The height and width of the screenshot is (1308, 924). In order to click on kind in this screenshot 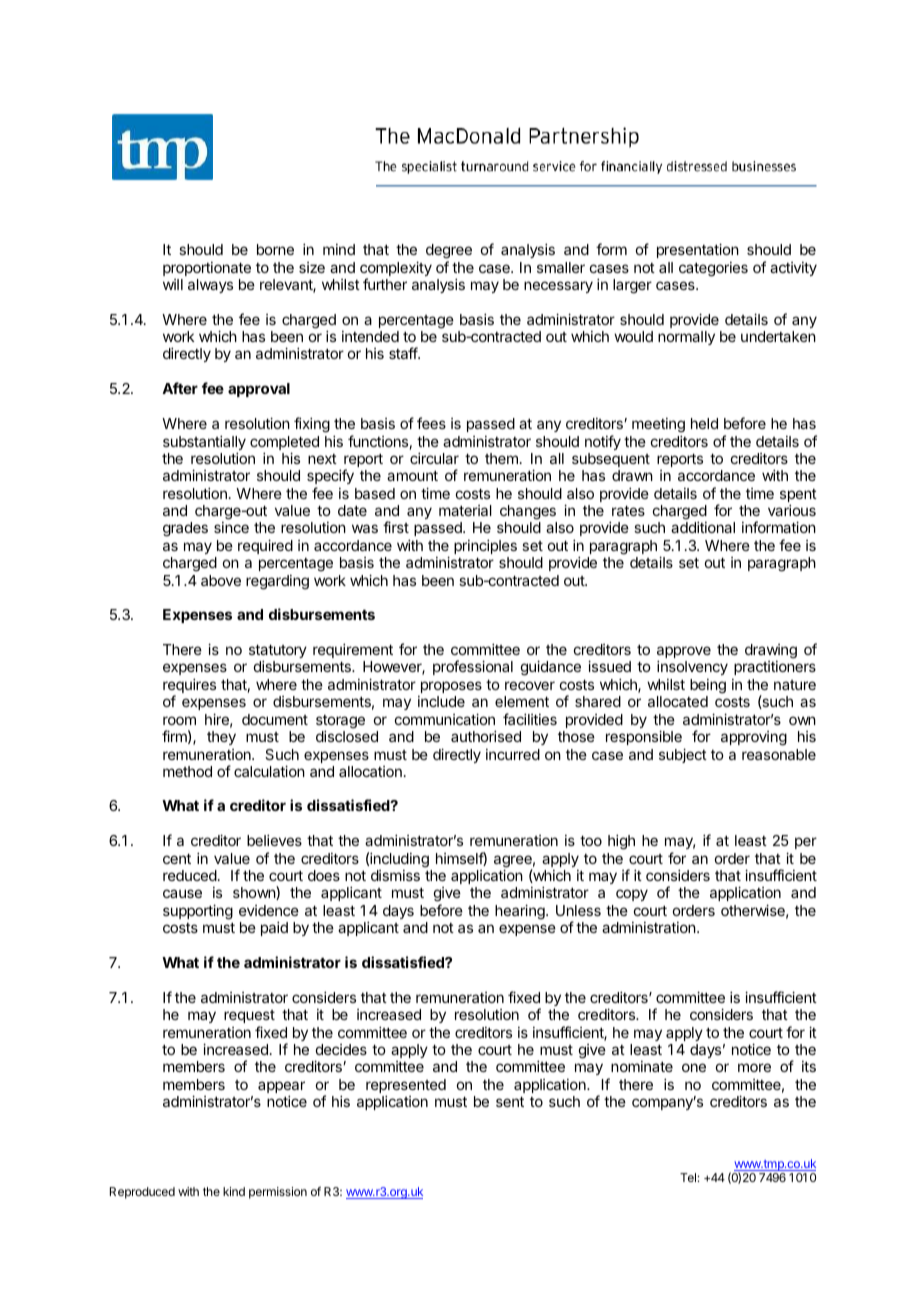, I will do `click(234, 1191)`.
